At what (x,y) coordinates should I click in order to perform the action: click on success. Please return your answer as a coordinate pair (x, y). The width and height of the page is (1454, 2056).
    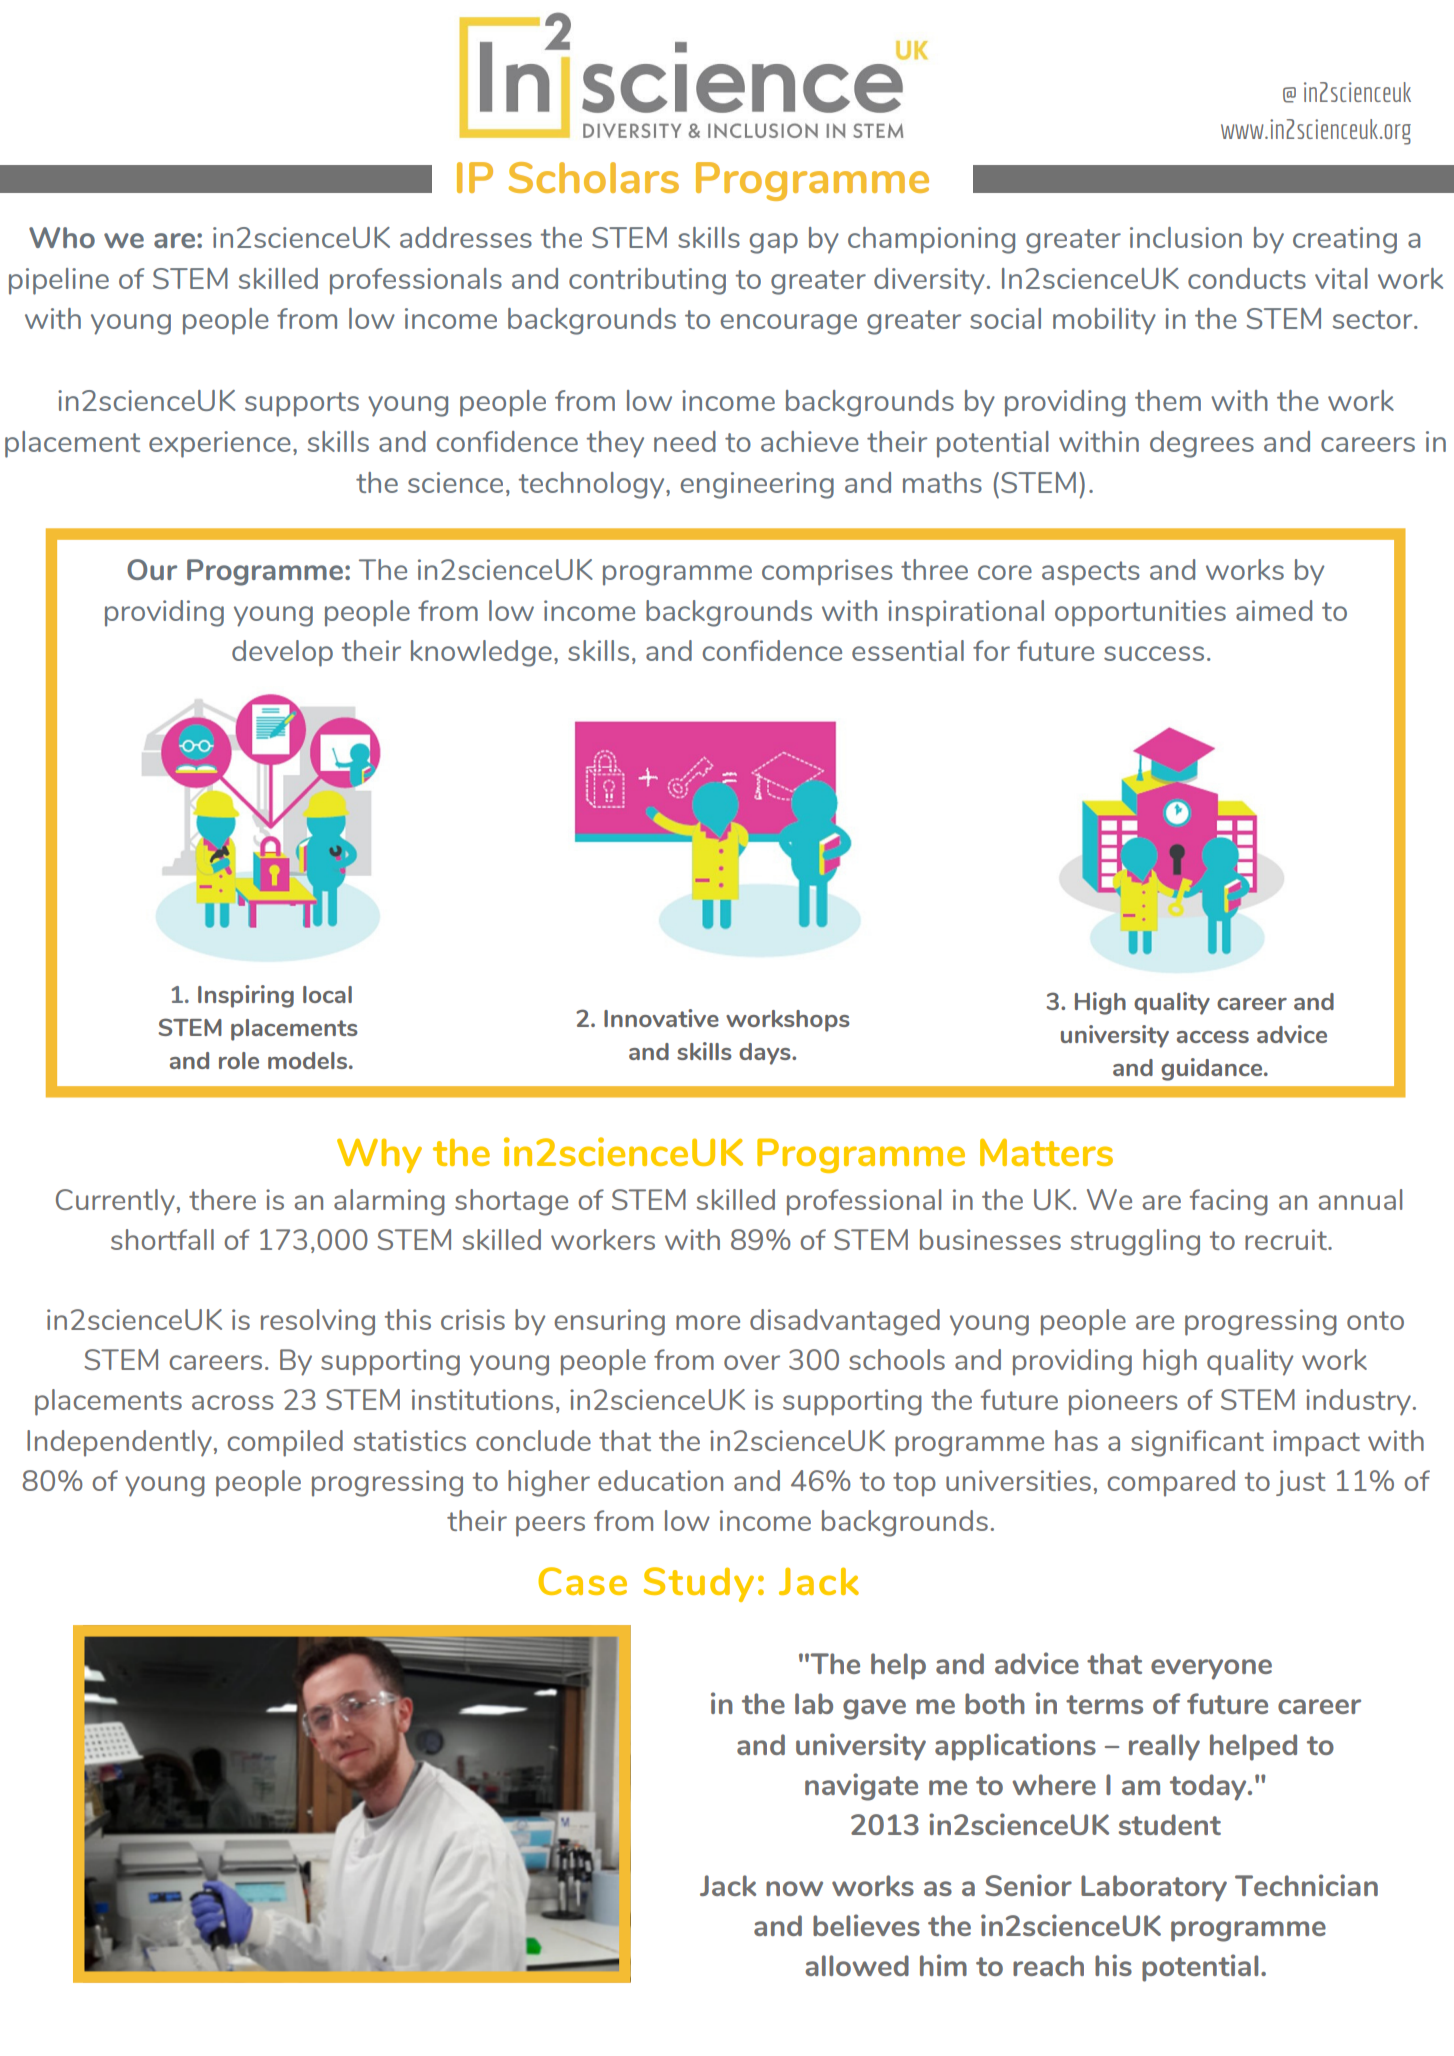
    Looking at the image, I should click on (1154, 653).
